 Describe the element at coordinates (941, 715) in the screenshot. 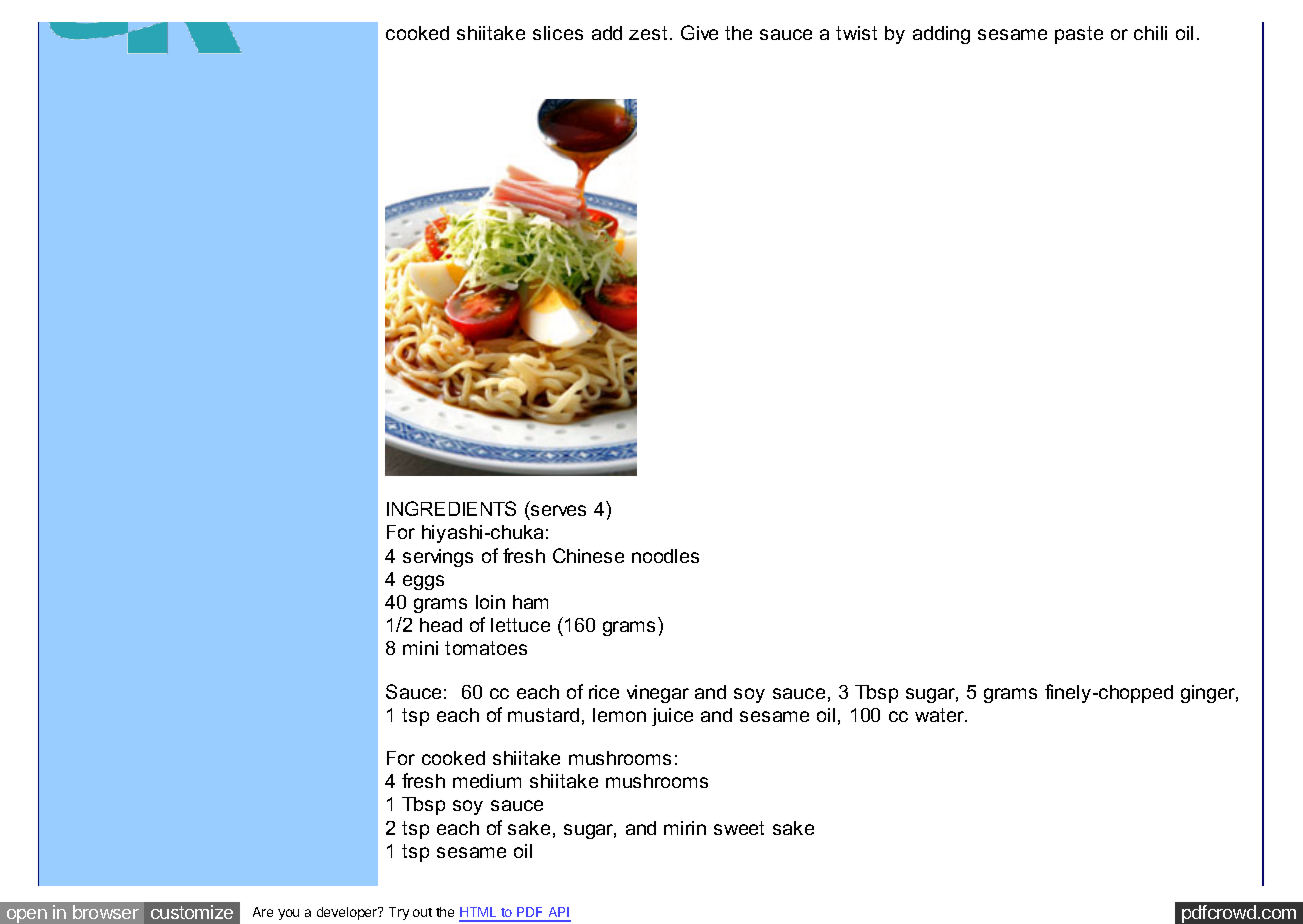

I see `water` at that location.
